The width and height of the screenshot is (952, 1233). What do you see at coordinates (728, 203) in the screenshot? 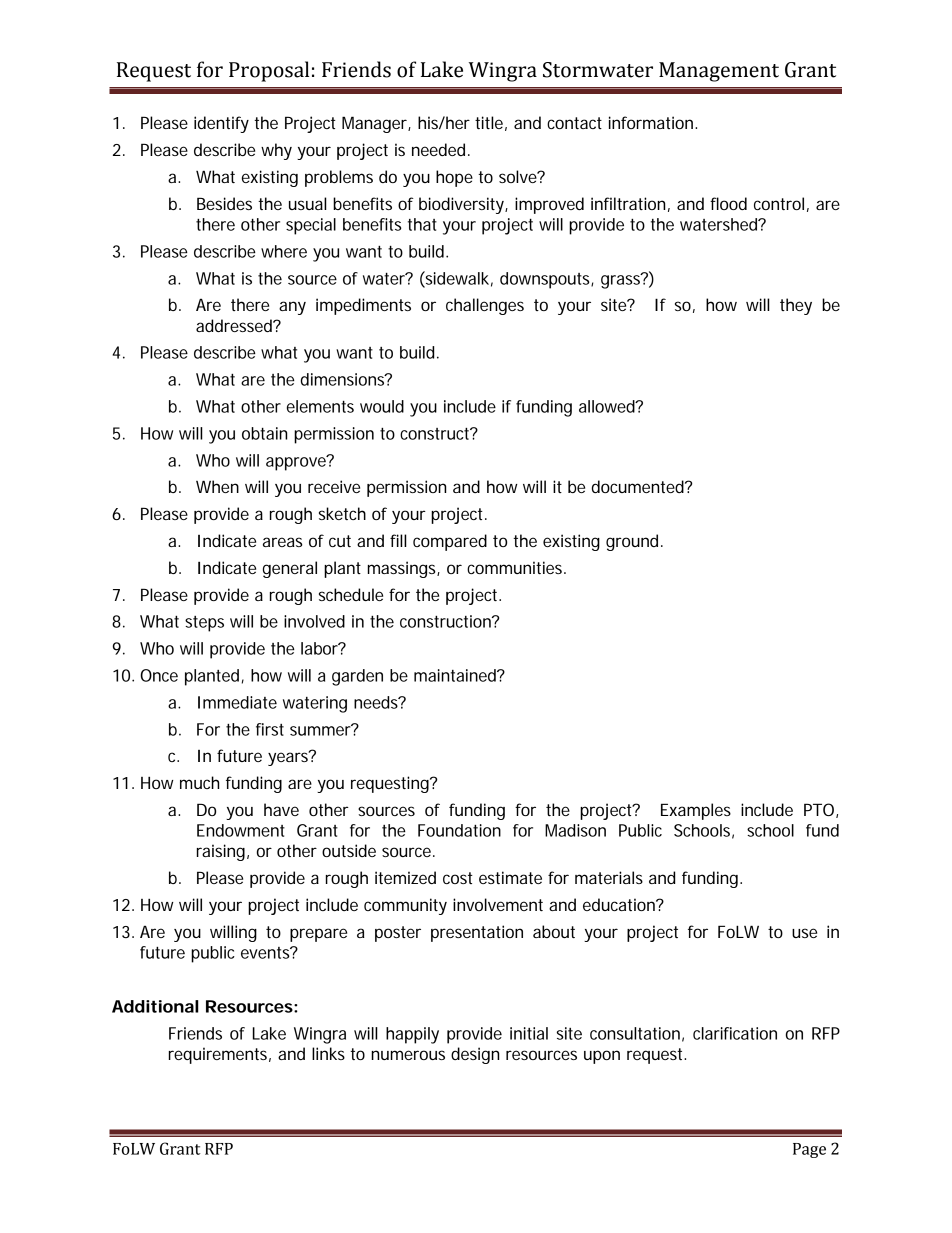
I see `flood` at bounding box center [728, 203].
